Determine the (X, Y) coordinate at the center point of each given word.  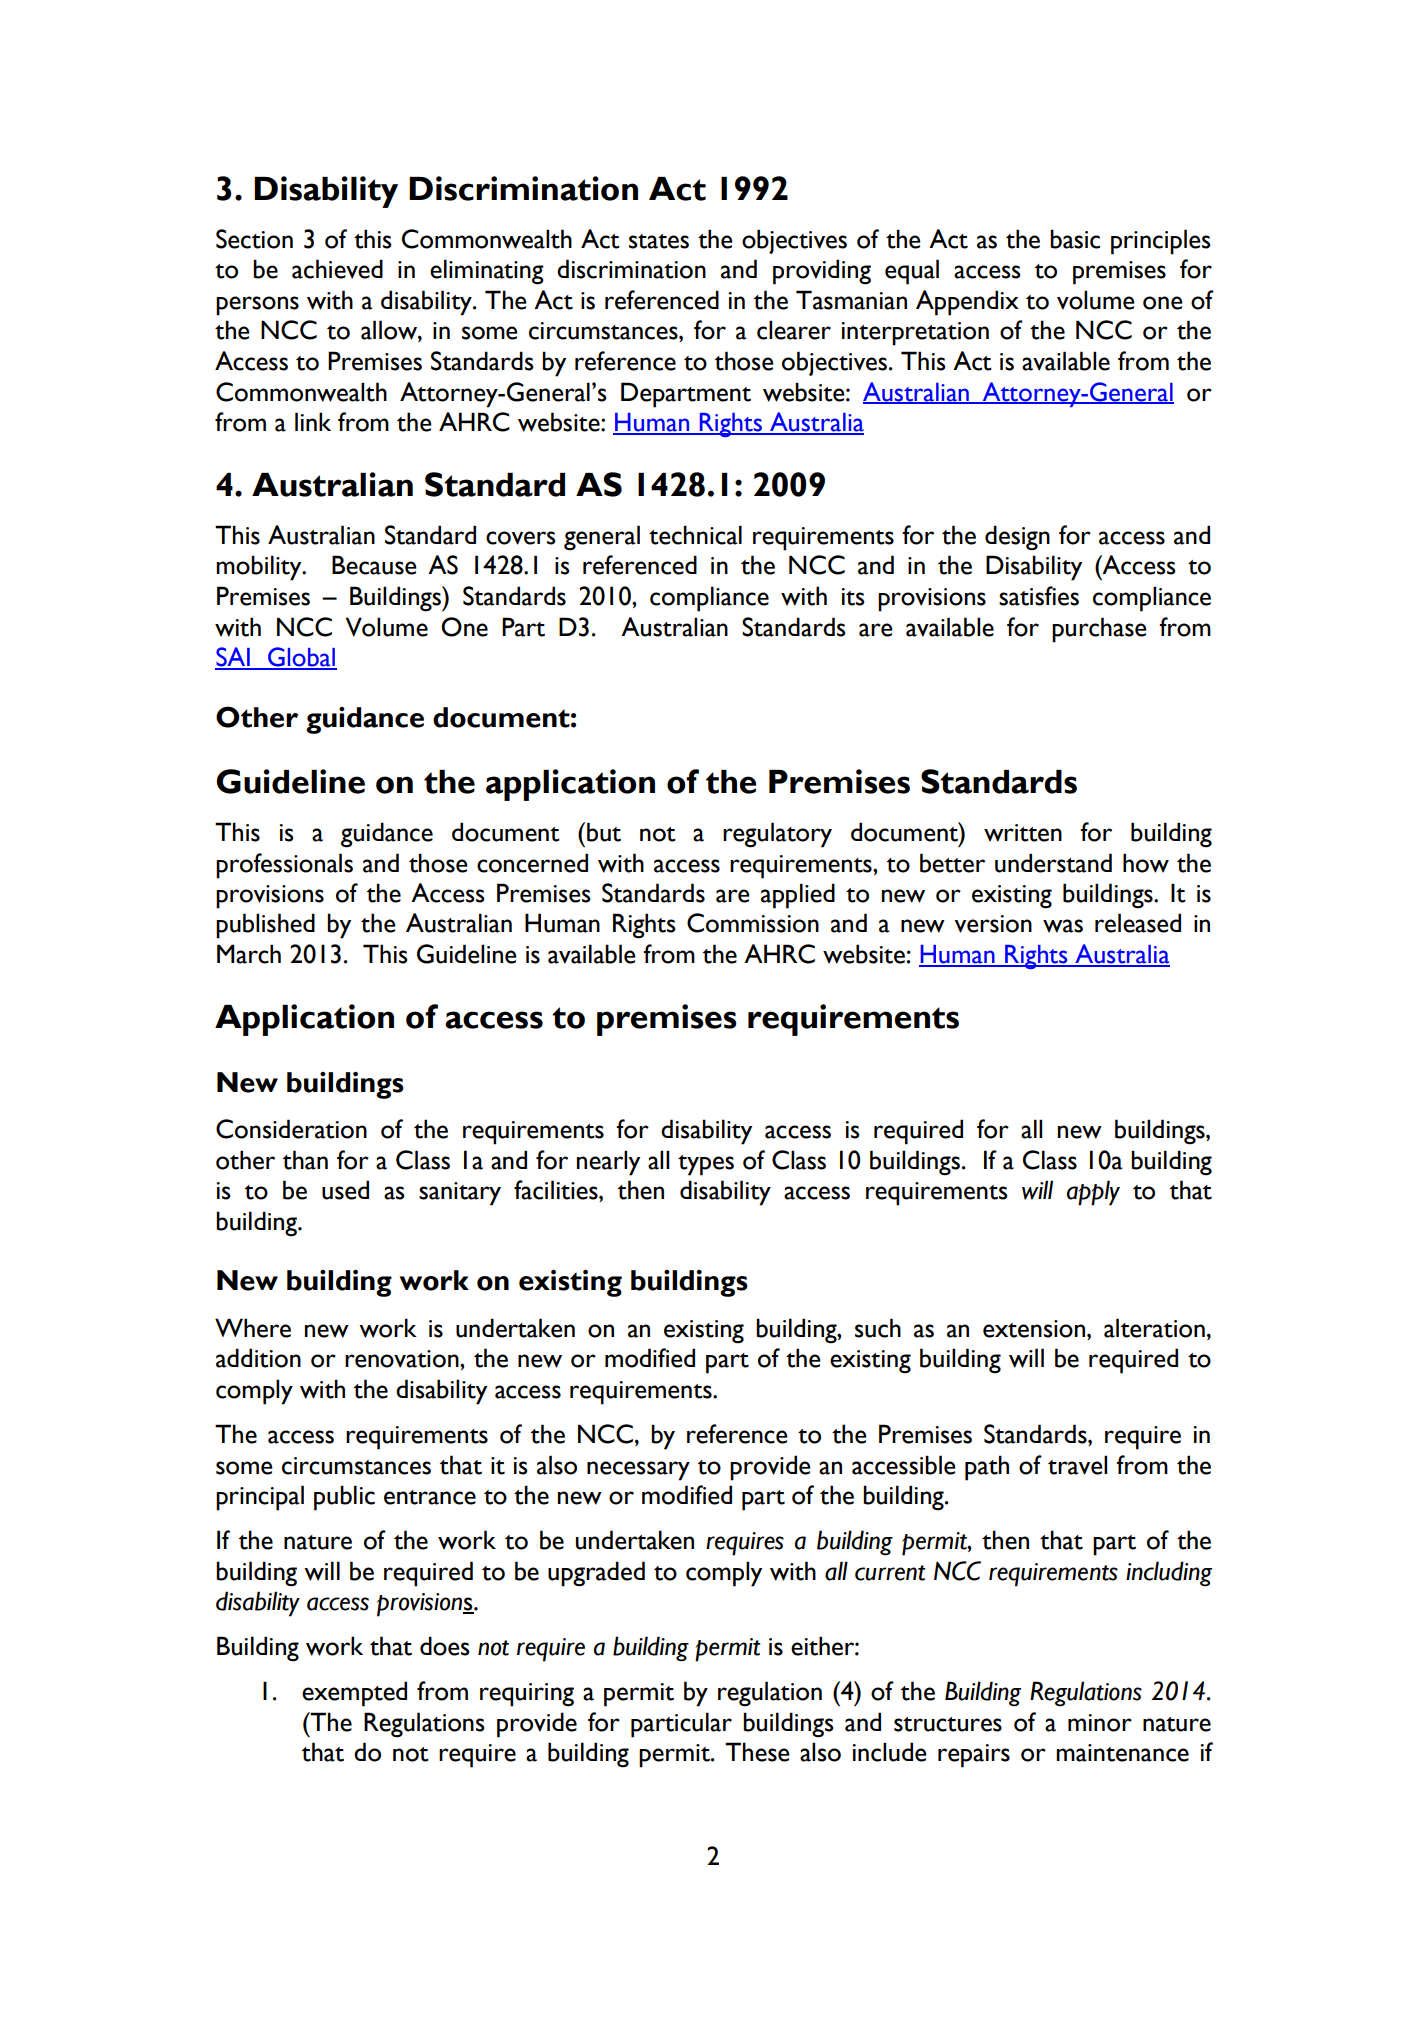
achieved (337, 269)
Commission (753, 923)
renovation (403, 1359)
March (249, 954)
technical (695, 535)
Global (301, 658)
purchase (1099, 630)
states (659, 241)
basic (1075, 239)
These (757, 1752)
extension (1035, 1329)
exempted (354, 1694)
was (1063, 926)
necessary (638, 1471)
